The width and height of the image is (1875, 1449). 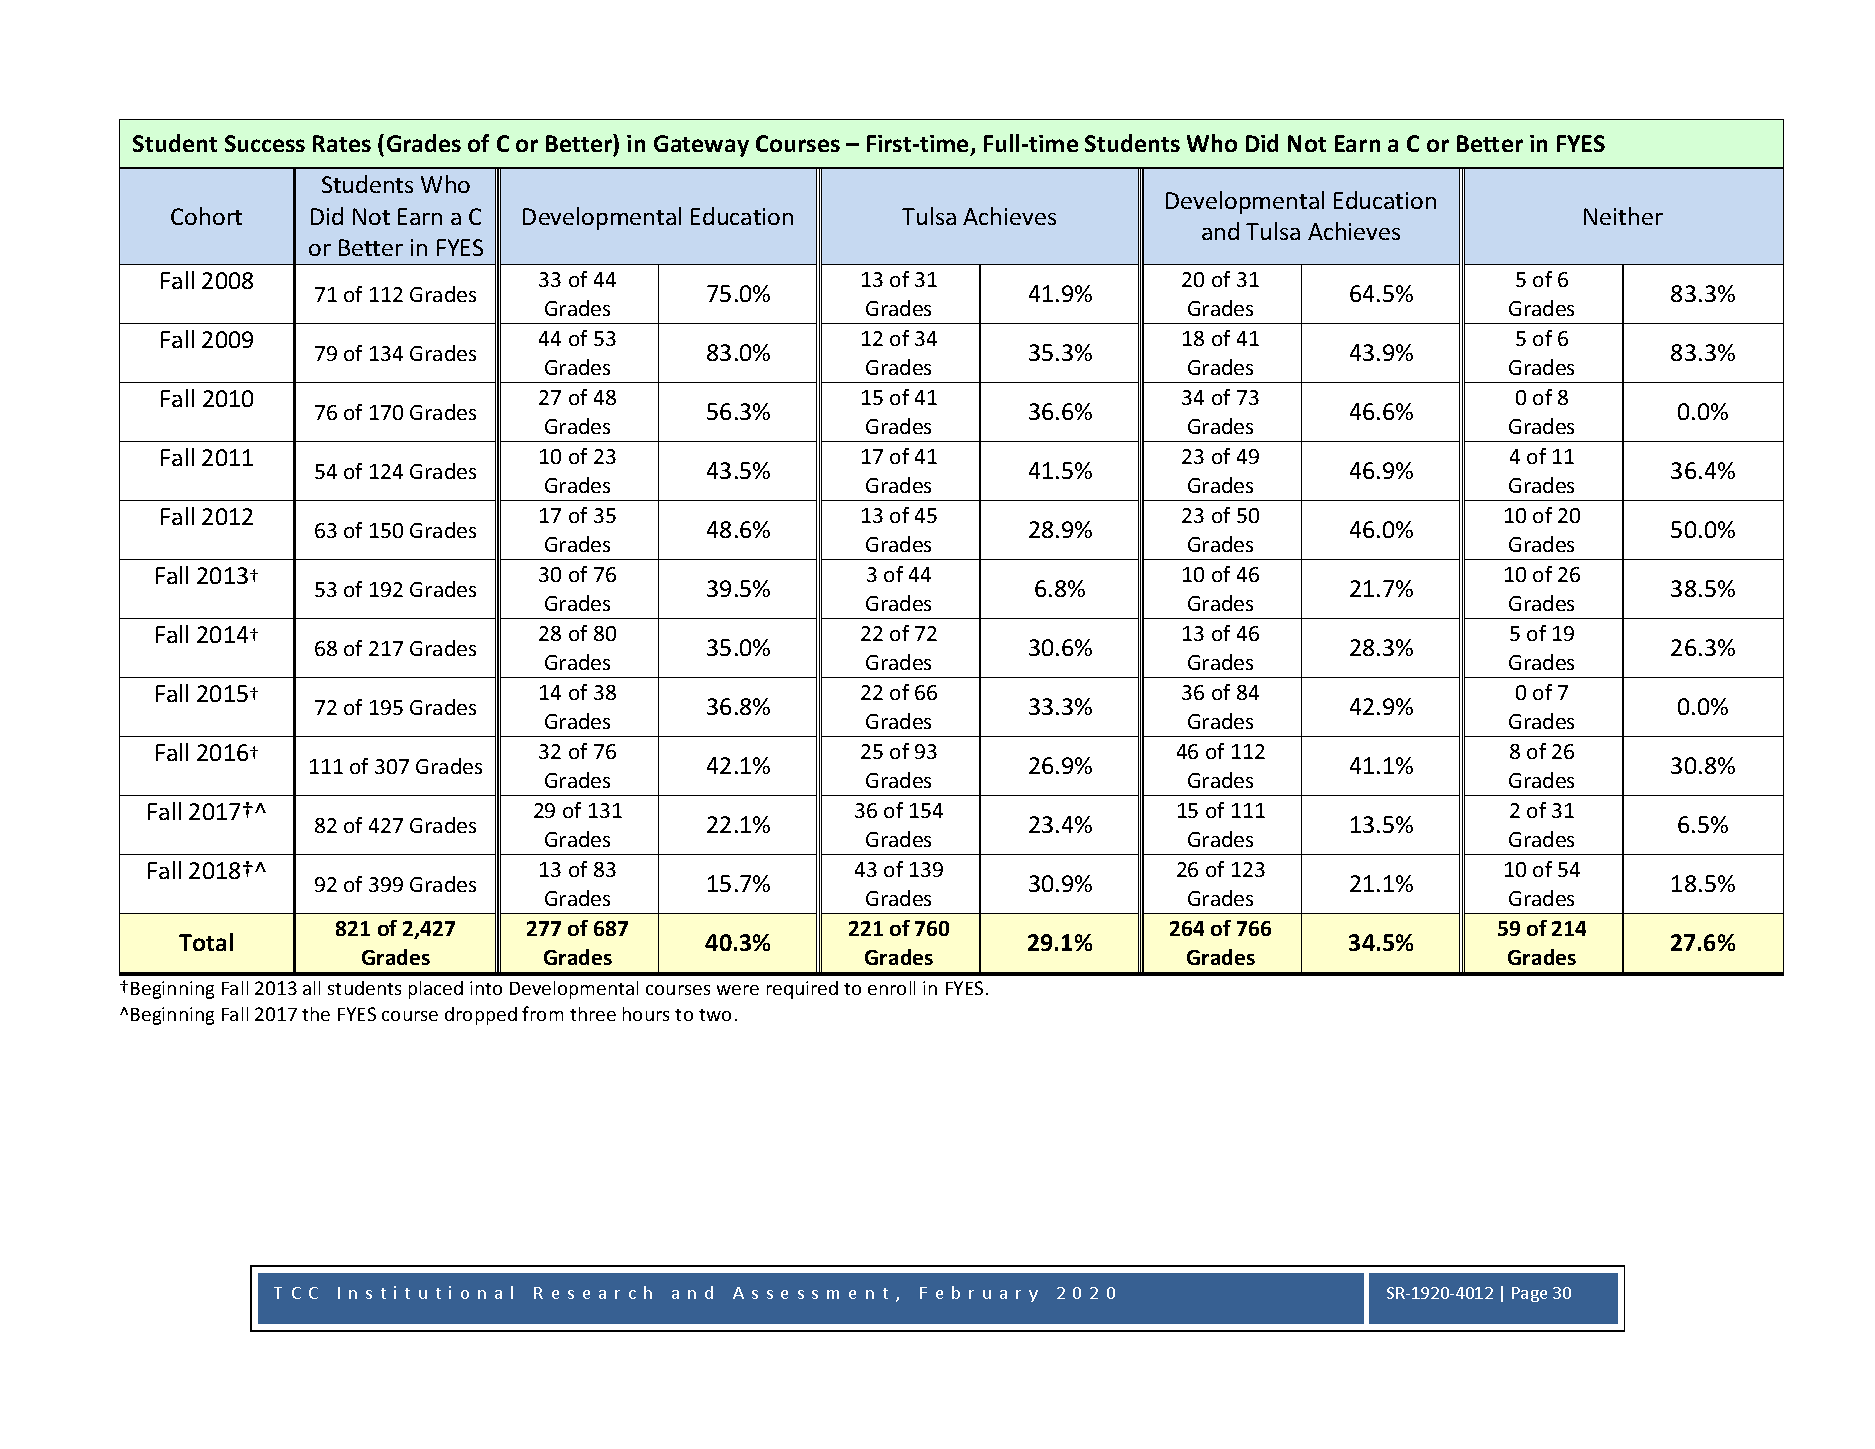 What do you see at coordinates (701, 146) in the image?
I see `Gateway` at bounding box center [701, 146].
